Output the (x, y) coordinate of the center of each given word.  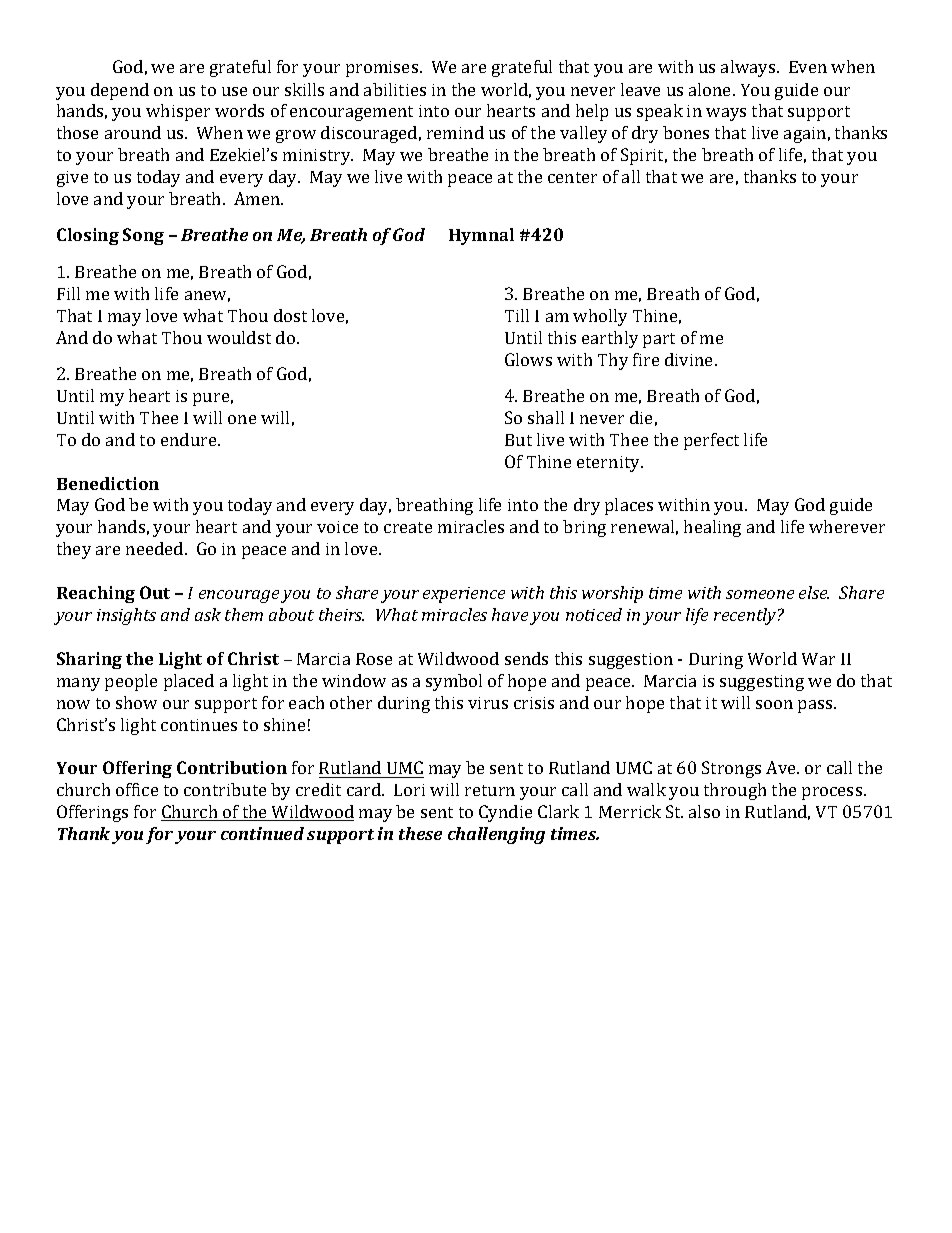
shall (546, 417)
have (510, 614)
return (490, 790)
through (735, 791)
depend (120, 91)
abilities (395, 89)
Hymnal (481, 236)
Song (143, 236)
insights (126, 616)
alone (711, 89)
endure (190, 439)
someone (760, 594)
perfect (711, 441)
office (137, 789)
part (659, 340)
